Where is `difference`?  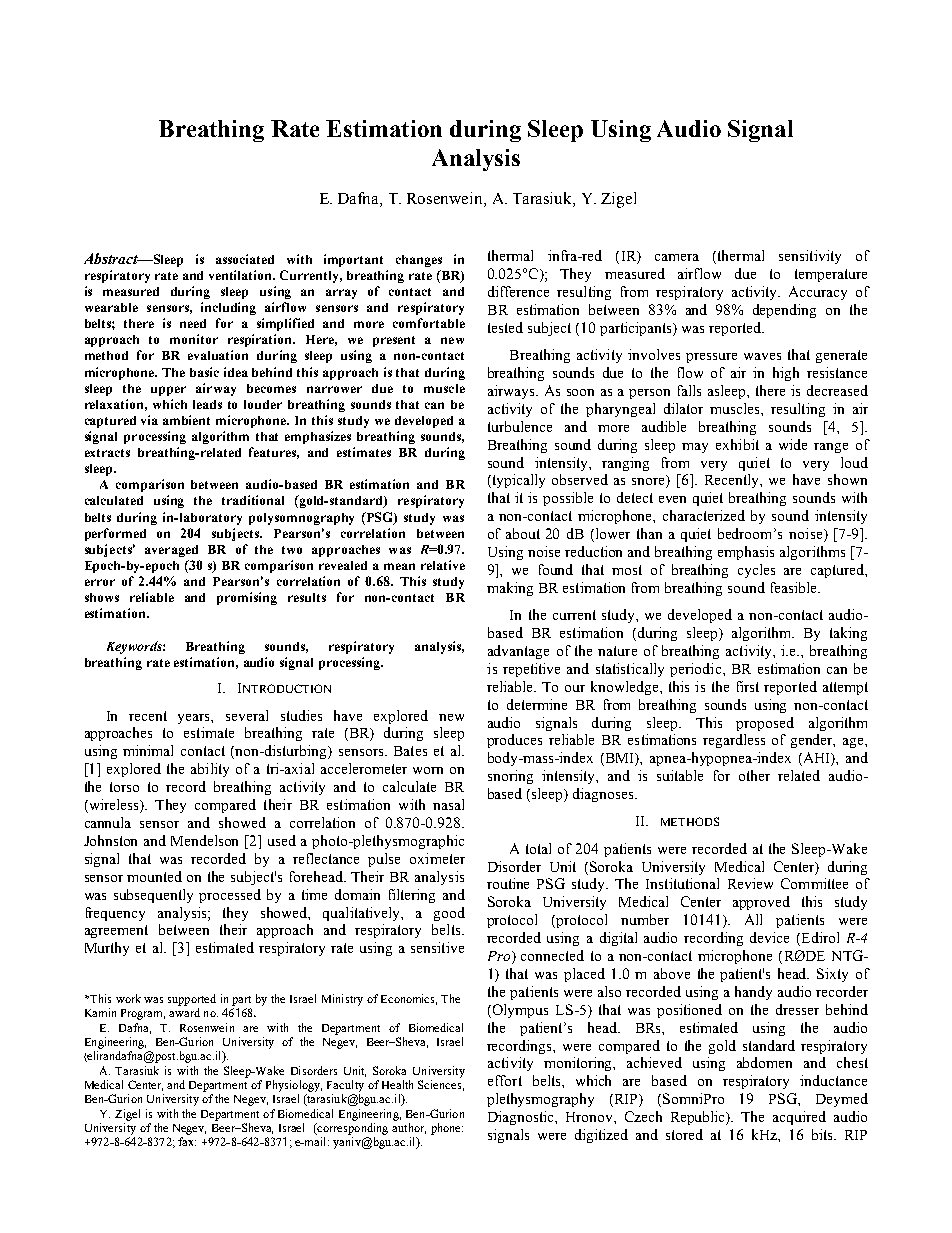 difference is located at coordinates (518, 291).
